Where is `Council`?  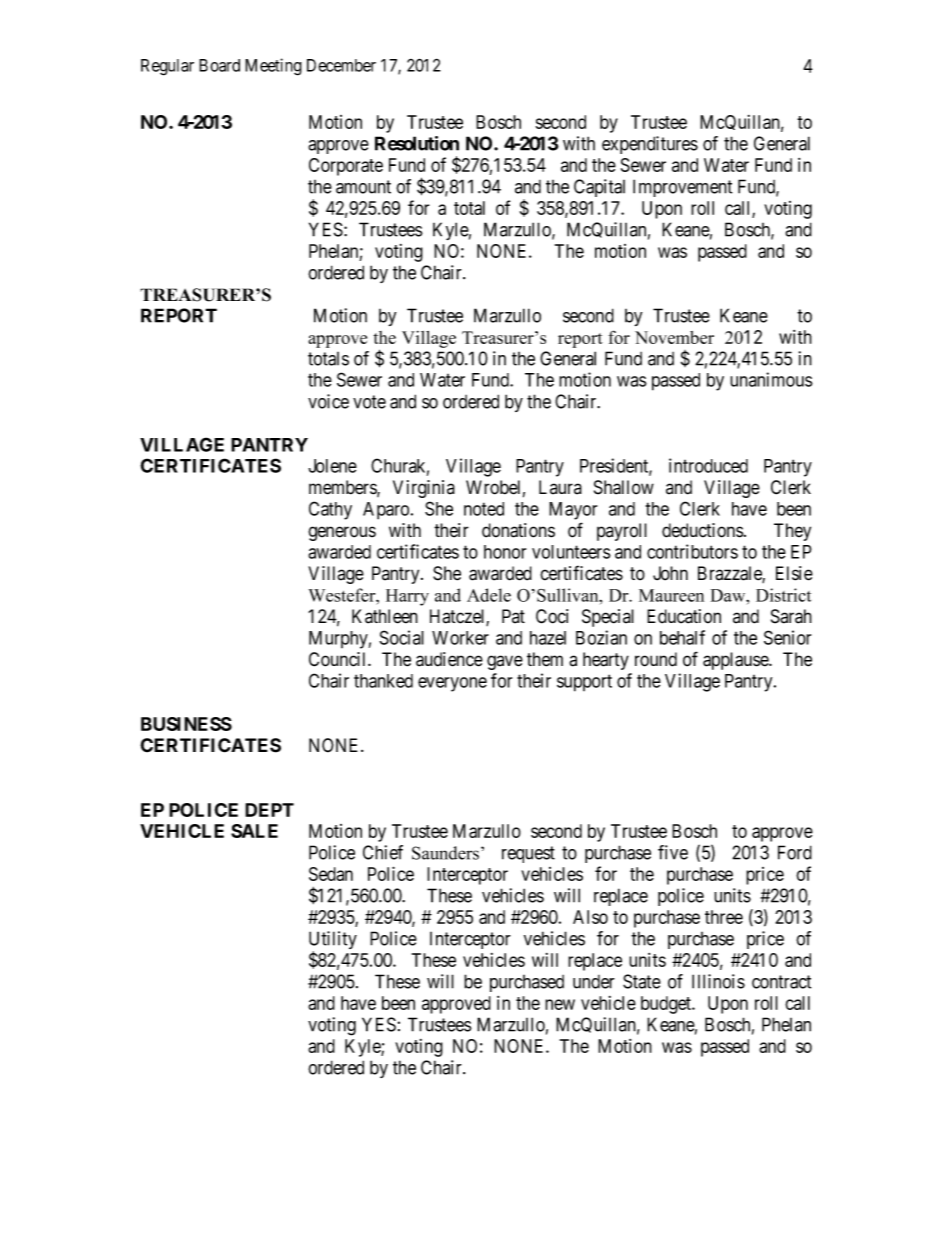 Council is located at coordinates (339, 659).
